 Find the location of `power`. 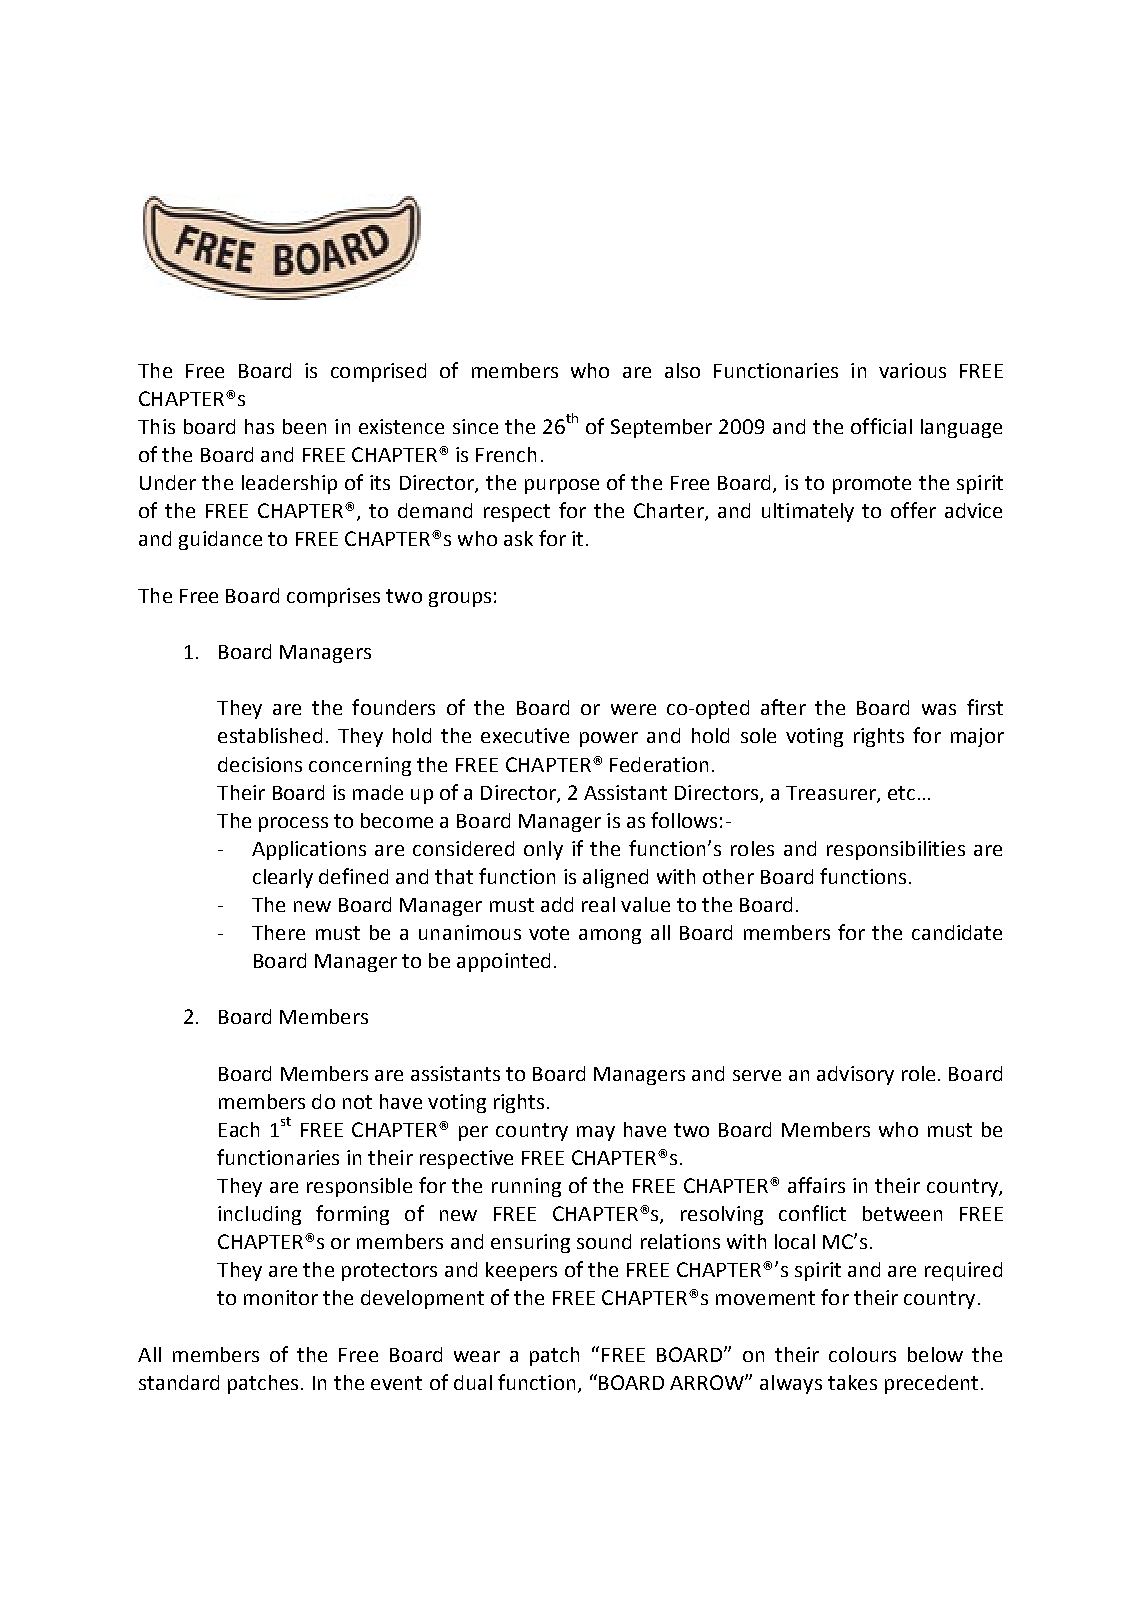

power is located at coordinates (609, 739).
